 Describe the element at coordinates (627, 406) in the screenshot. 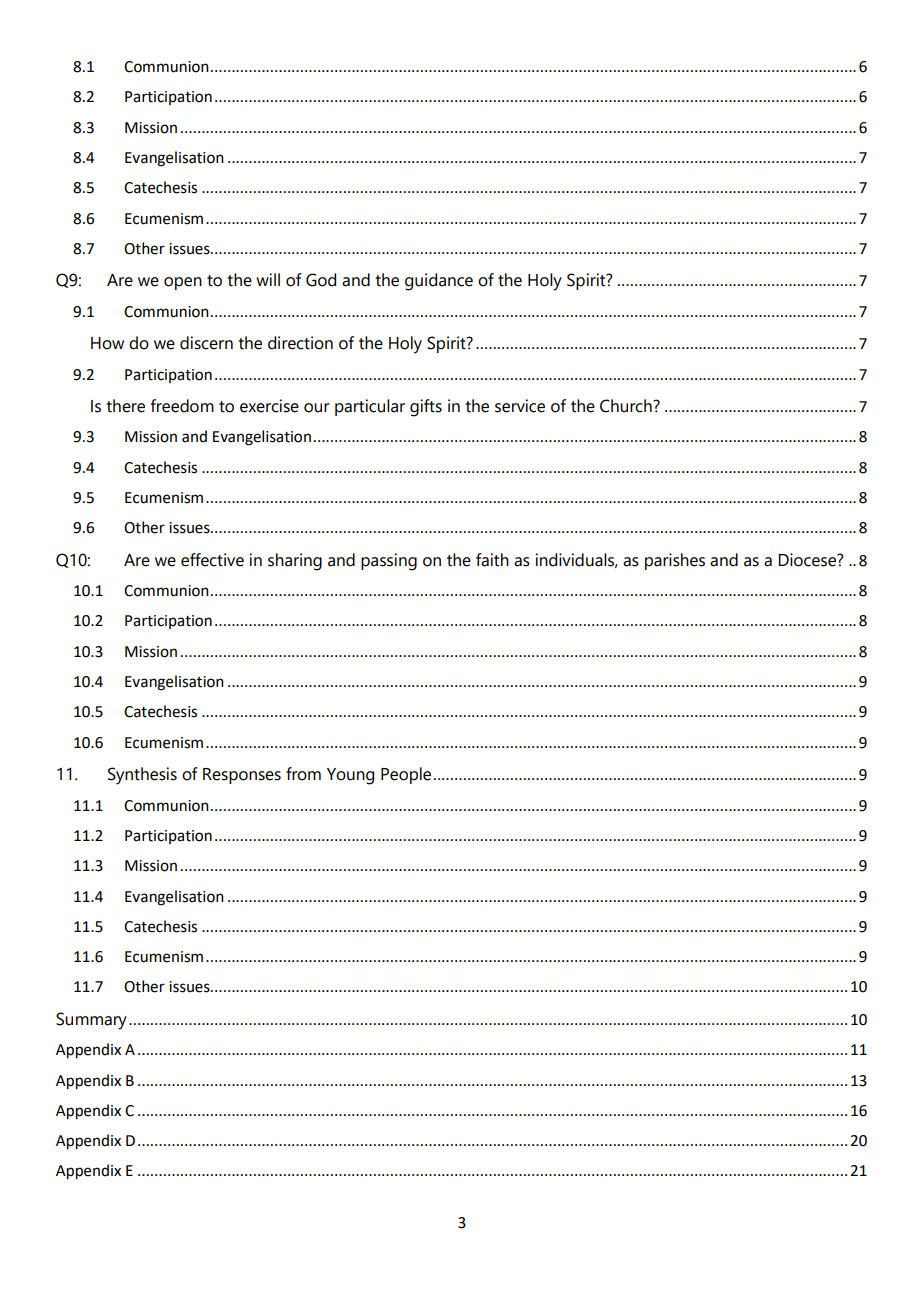

I see `Church` at that location.
